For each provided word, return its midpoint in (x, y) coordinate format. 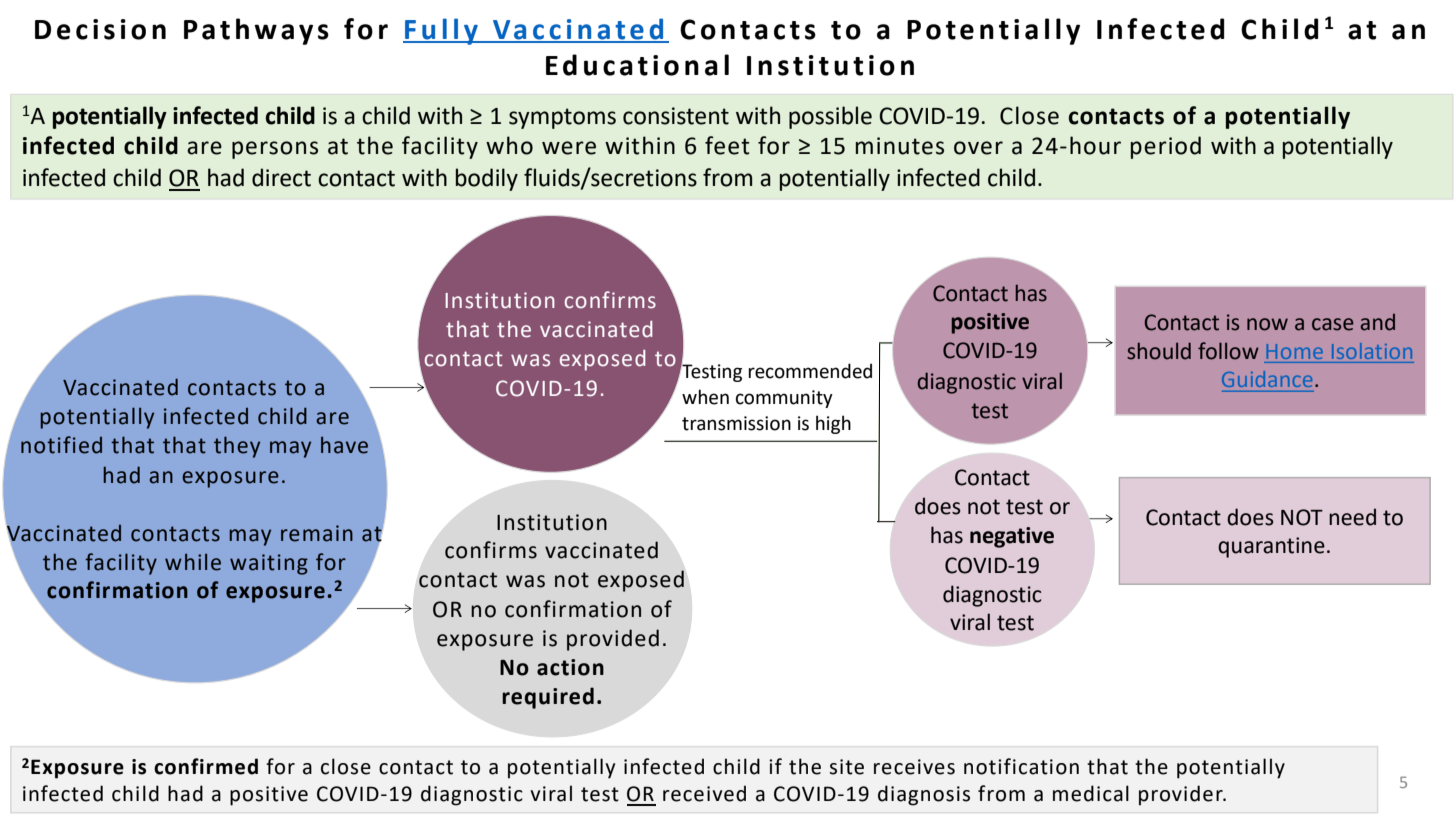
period (1166, 147)
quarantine (1271, 547)
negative (1012, 537)
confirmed (206, 766)
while (193, 562)
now (1267, 324)
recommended (810, 371)
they (237, 447)
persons (275, 150)
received (704, 793)
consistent (676, 116)
